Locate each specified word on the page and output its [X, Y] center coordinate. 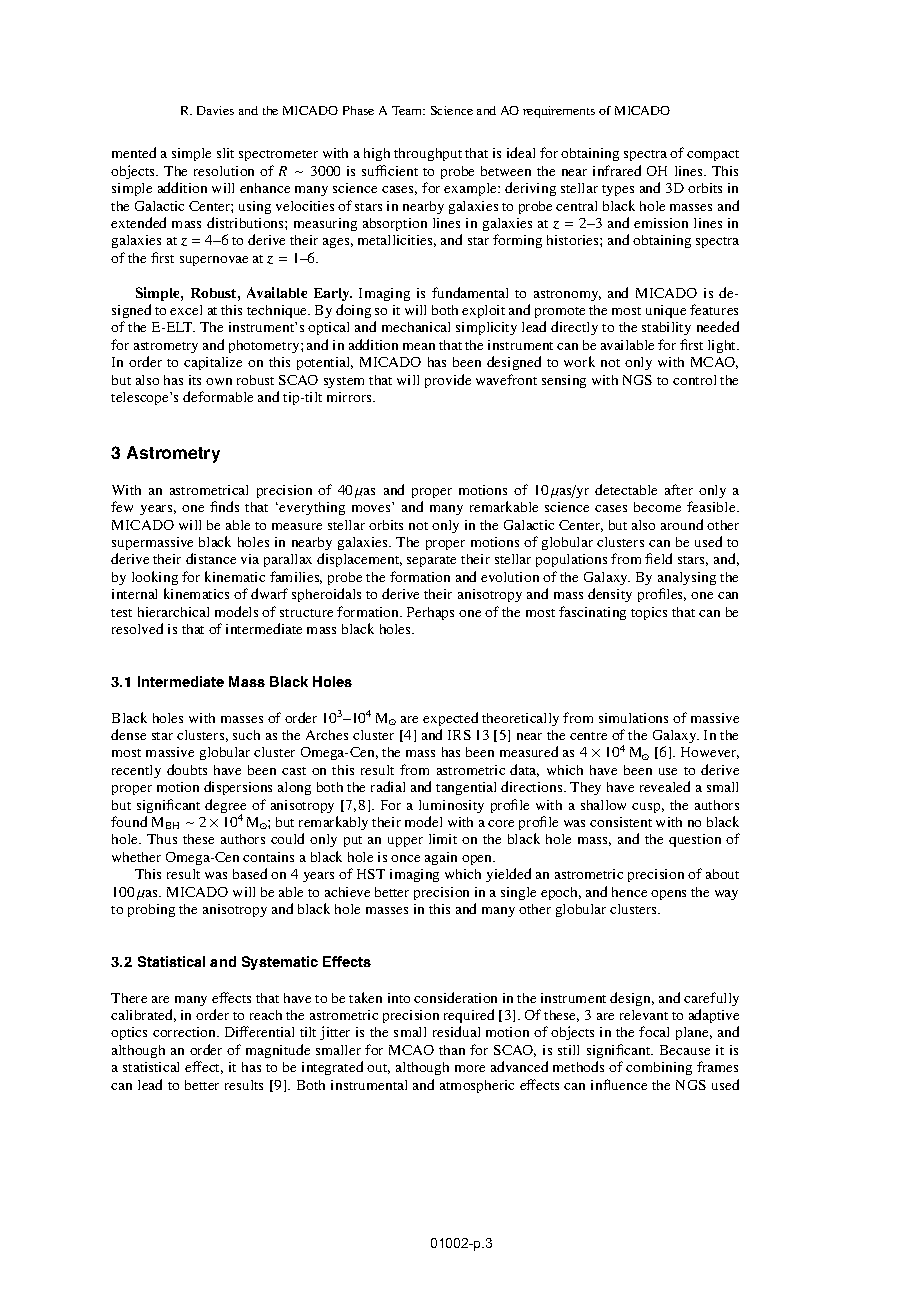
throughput [428, 154]
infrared [617, 170]
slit [225, 153]
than [452, 1050]
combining [659, 1068]
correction [186, 1032]
